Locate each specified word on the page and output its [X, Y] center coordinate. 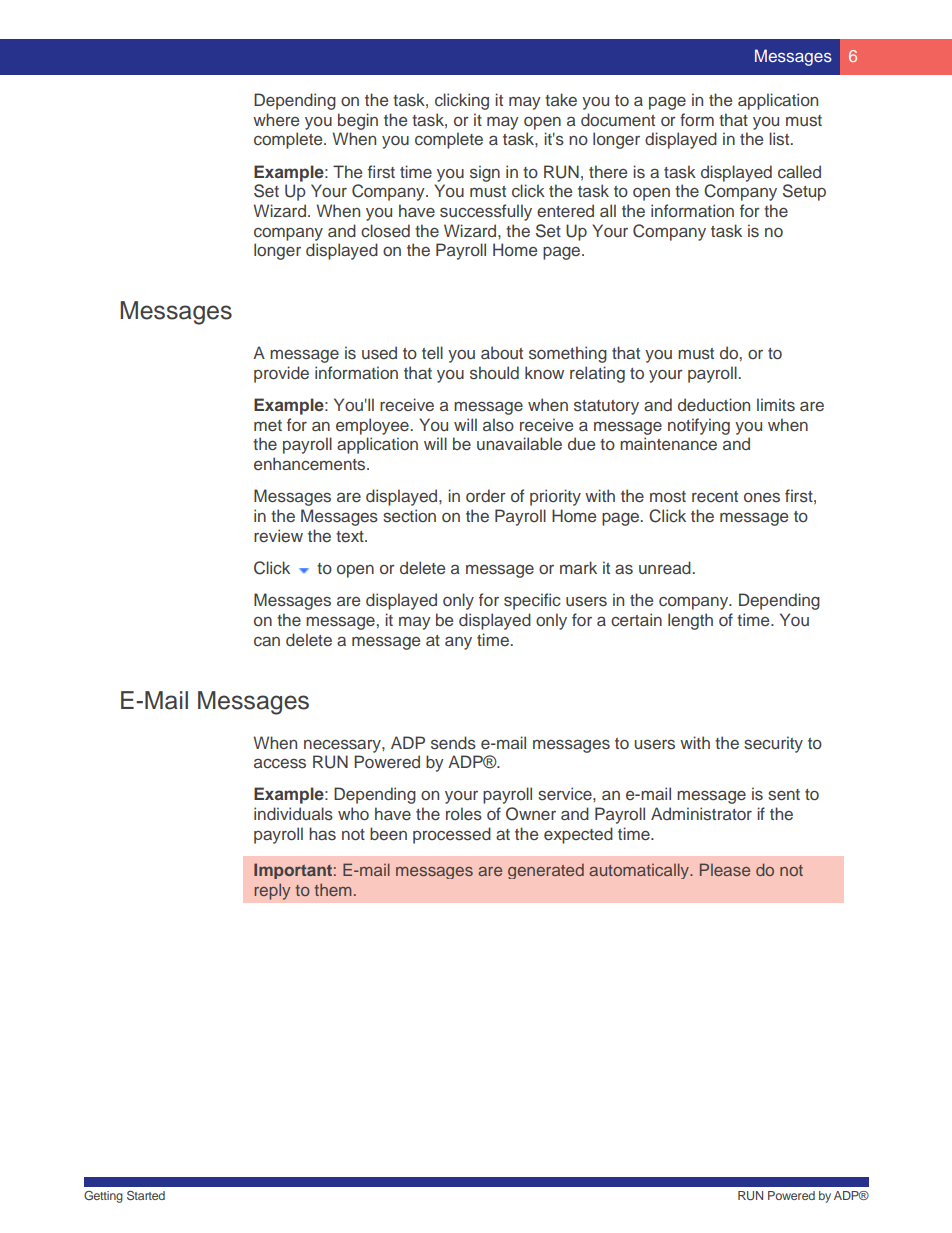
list [780, 139]
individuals [293, 814]
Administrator [701, 814]
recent [715, 496]
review [278, 535]
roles [464, 814]
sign [485, 173]
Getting [103, 1197]
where [276, 119]
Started [146, 1195]
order [486, 495]
